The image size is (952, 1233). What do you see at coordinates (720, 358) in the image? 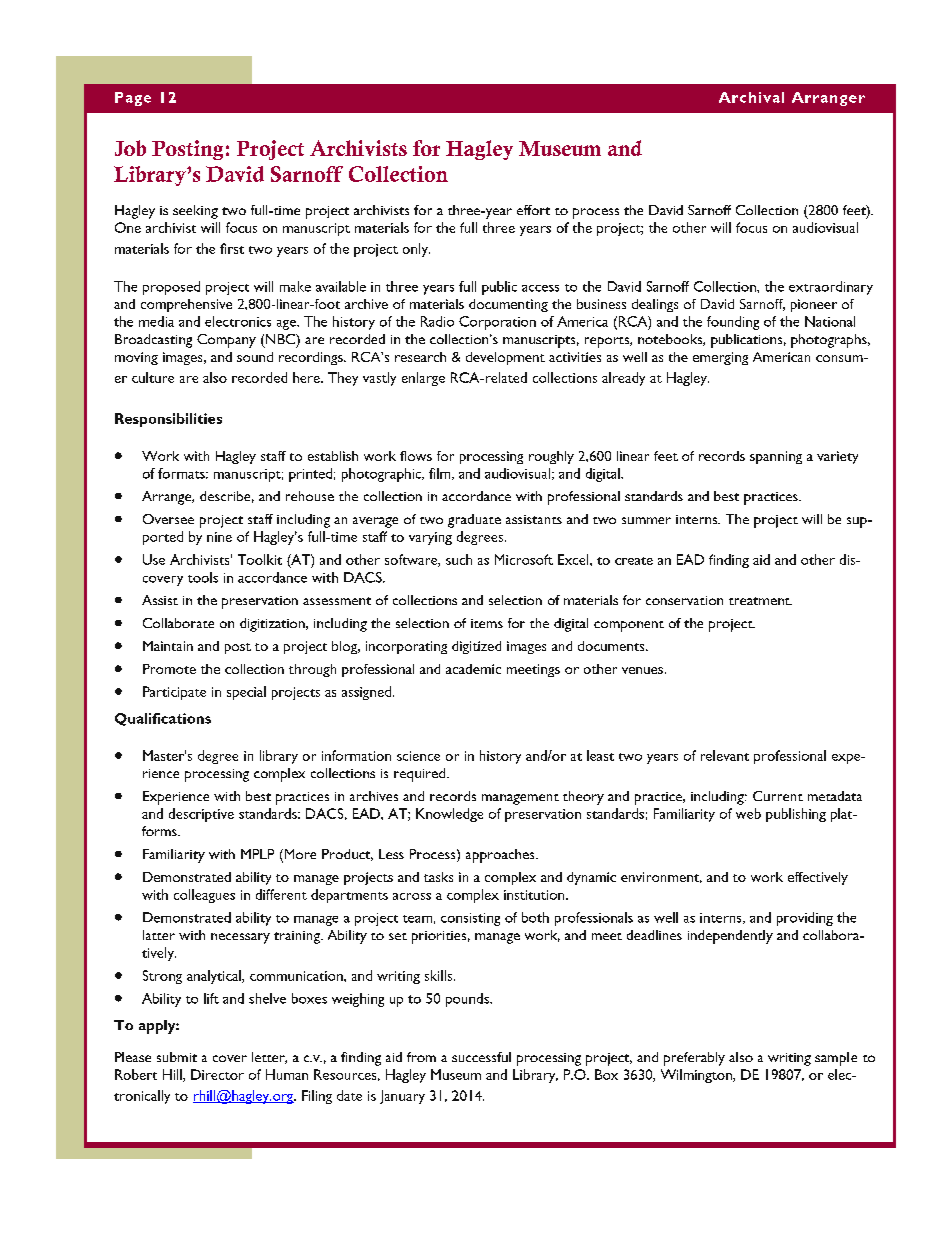
I see `emerging` at bounding box center [720, 358].
